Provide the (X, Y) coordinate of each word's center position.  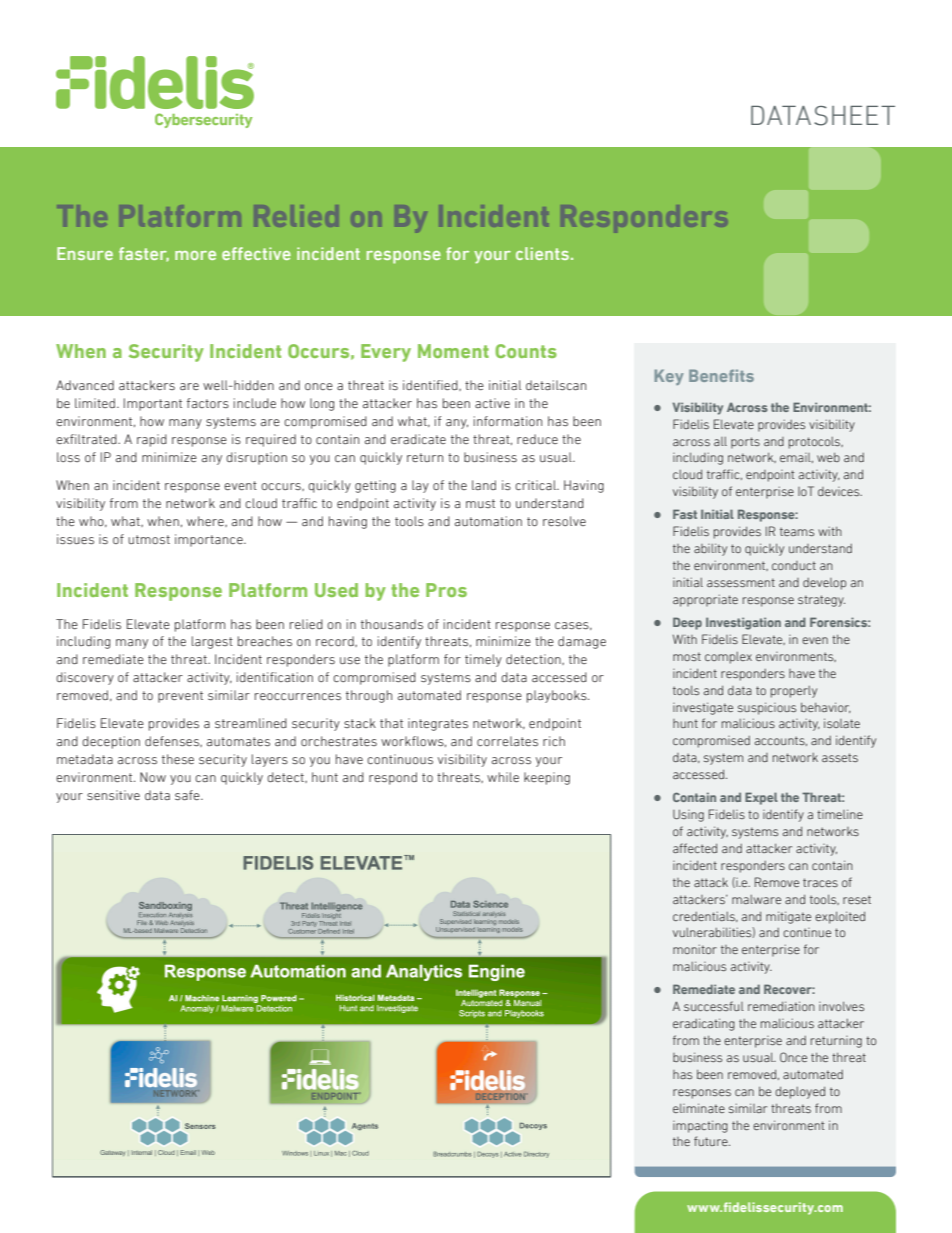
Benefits (721, 375)
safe (188, 795)
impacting (700, 1126)
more (195, 255)
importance (210, 540)
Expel (761, 798)
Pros (446, 590)
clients (542, 253)
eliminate (699, 1108)
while (503, 777)
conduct (794, 565)
